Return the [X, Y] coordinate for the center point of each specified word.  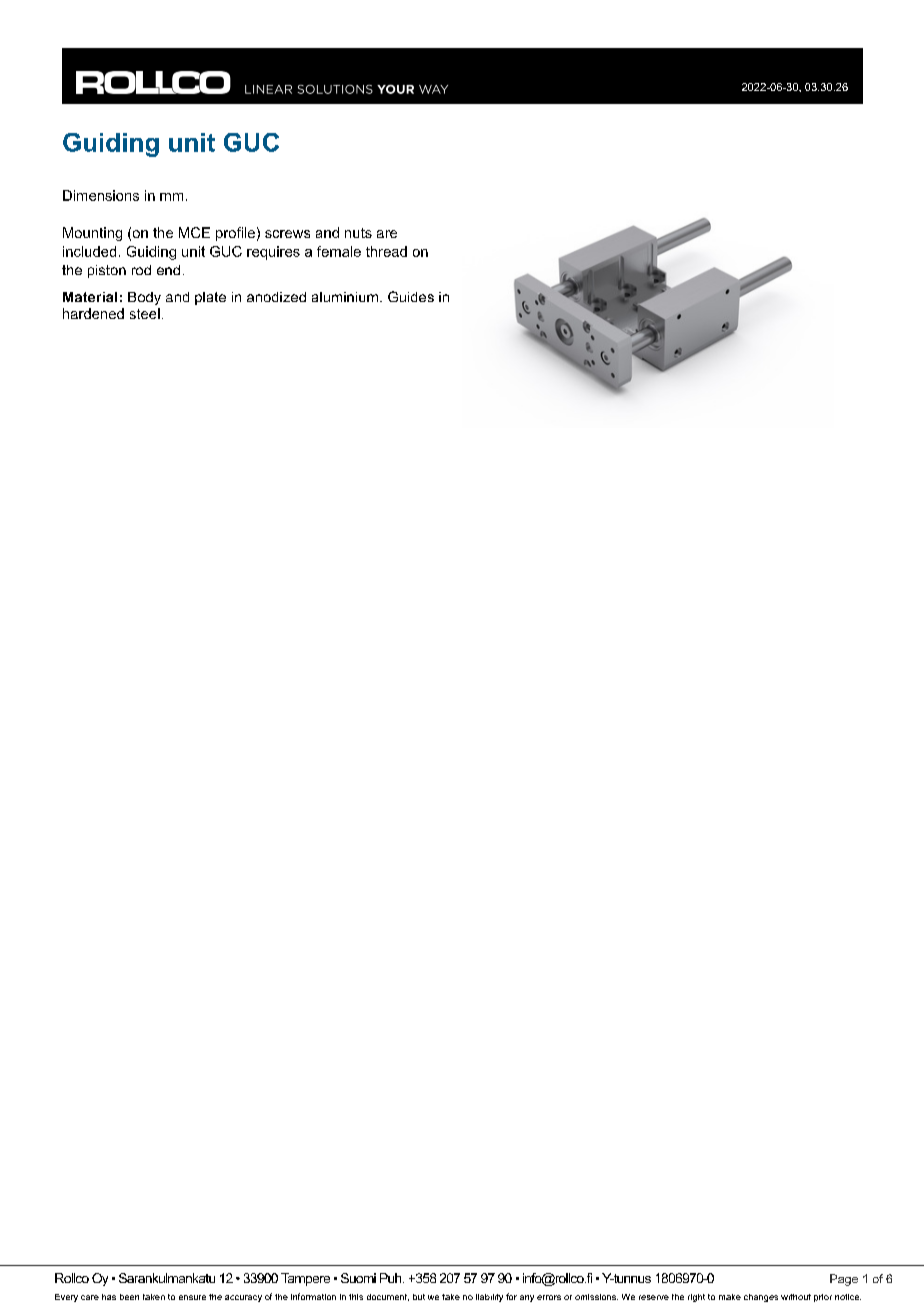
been [129, 1297]
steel [145, 313]
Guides [411, 296]
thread [386, 251]
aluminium [345, 297]
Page [844, 1280]
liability [489, 1298]
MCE [194, 232]
